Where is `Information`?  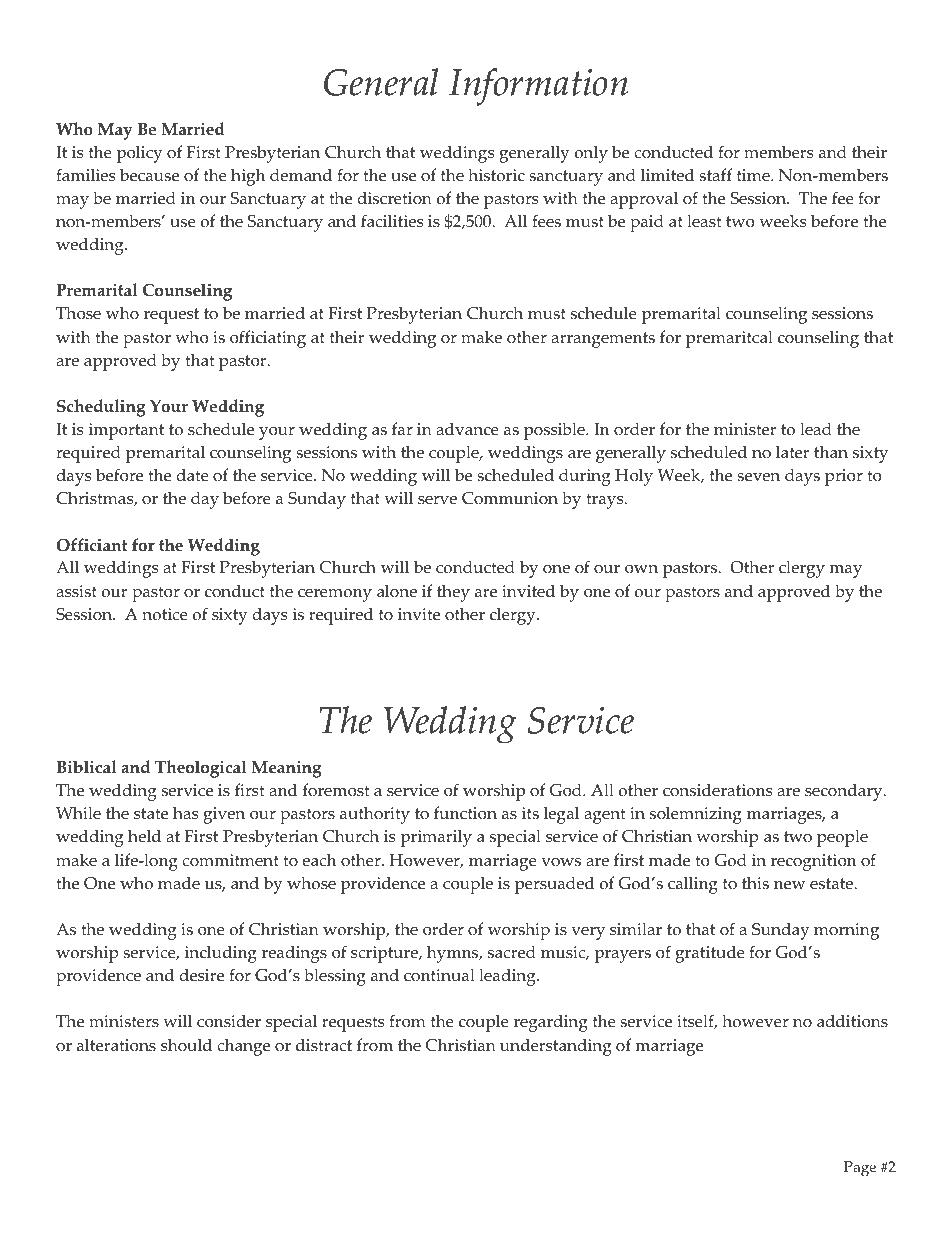
Information is located at coordinates (538, 87).
